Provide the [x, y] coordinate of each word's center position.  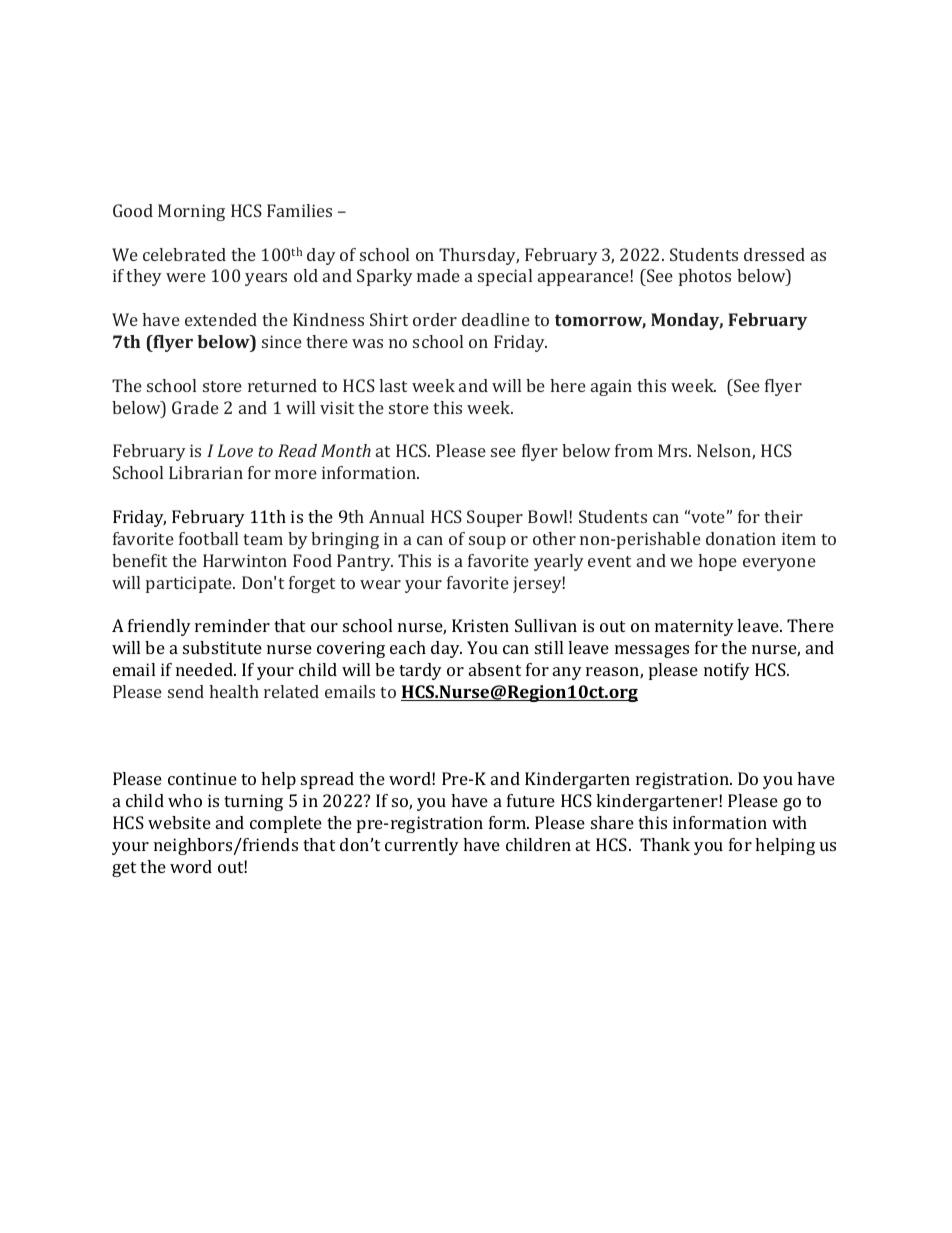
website [179, 822]
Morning [191, 212]
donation [741, 538]
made [438, 275]
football [208, 538]
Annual [396, 516]
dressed [774, 254]
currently [422, 846]
